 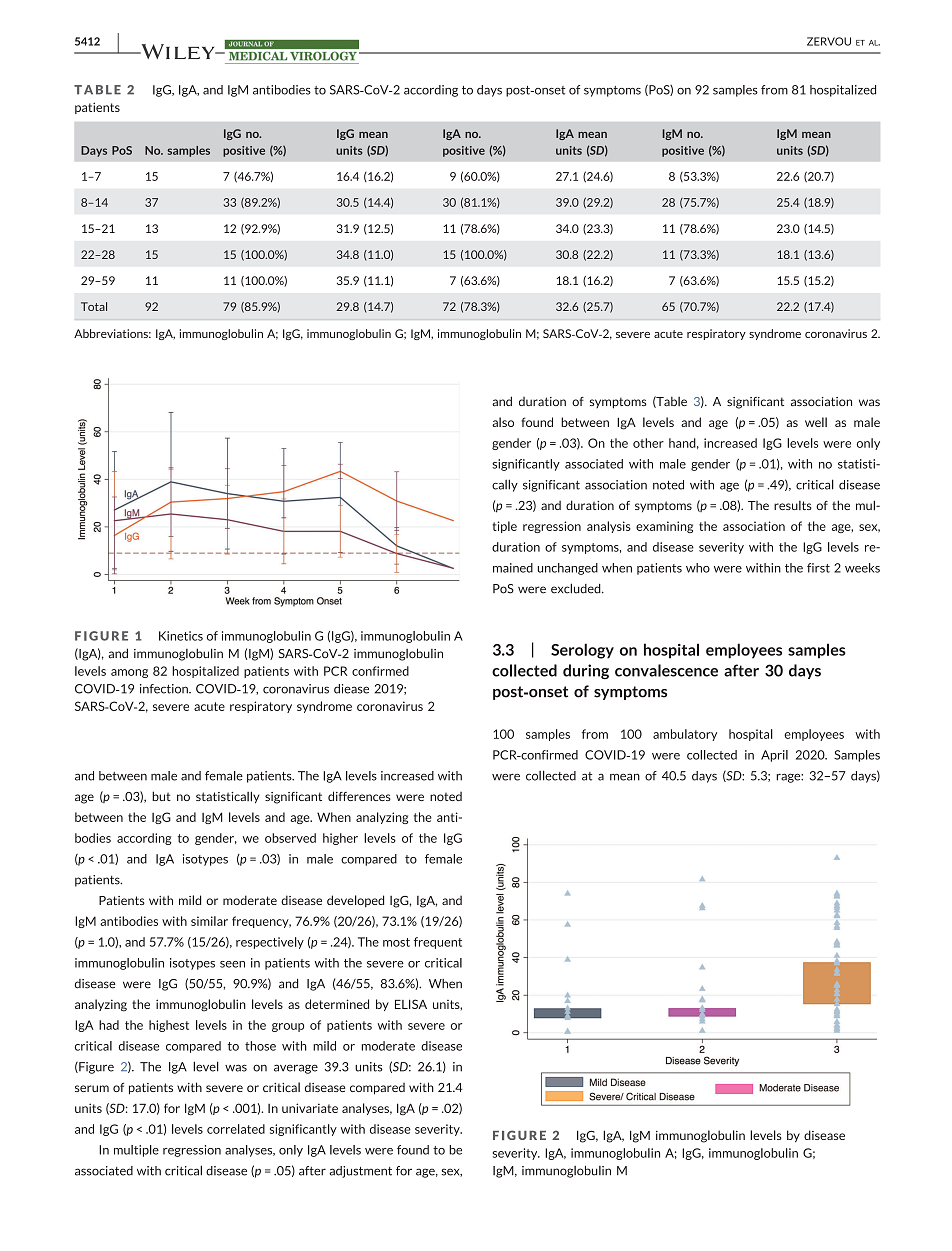 I want to click on also, so click(x=503, y=422).
